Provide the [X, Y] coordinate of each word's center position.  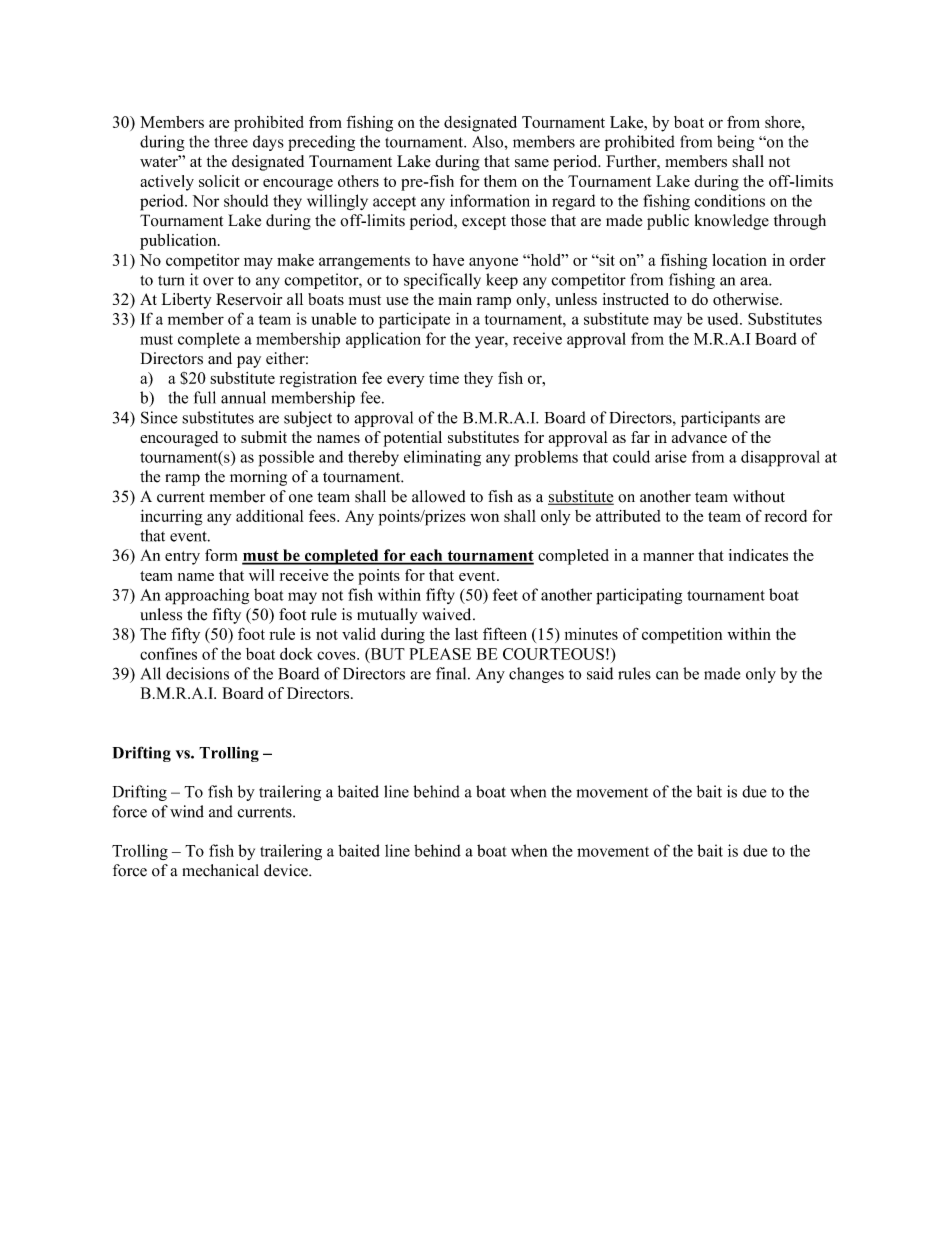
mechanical [221, 870]
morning [258, 478]
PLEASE [440, 654]
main [455, 299]
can [667, 675]
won [484, 517]
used [724, 319]
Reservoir [249, 299]
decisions [197, 673]
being [735, 143]
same [532, 163]
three [231, 141]
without [759, 496]
